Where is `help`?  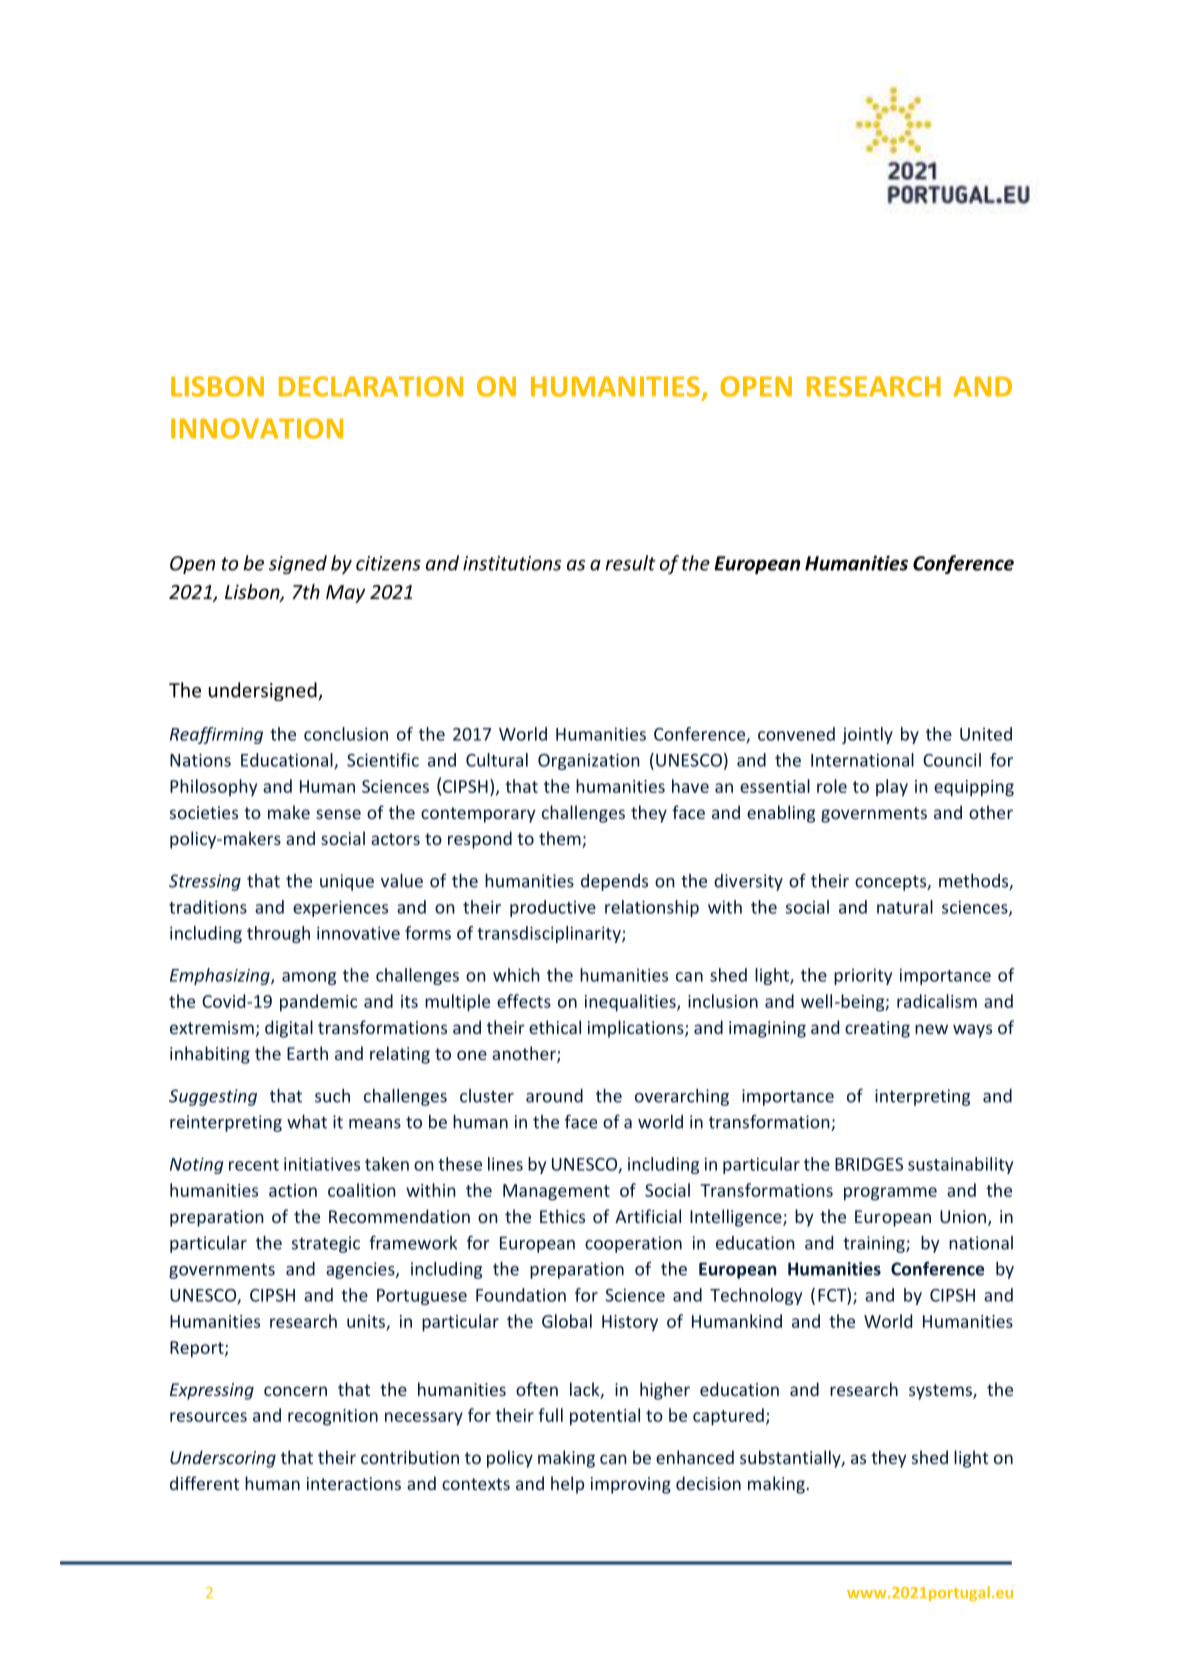 help is located at coordinates (567, 1485).
